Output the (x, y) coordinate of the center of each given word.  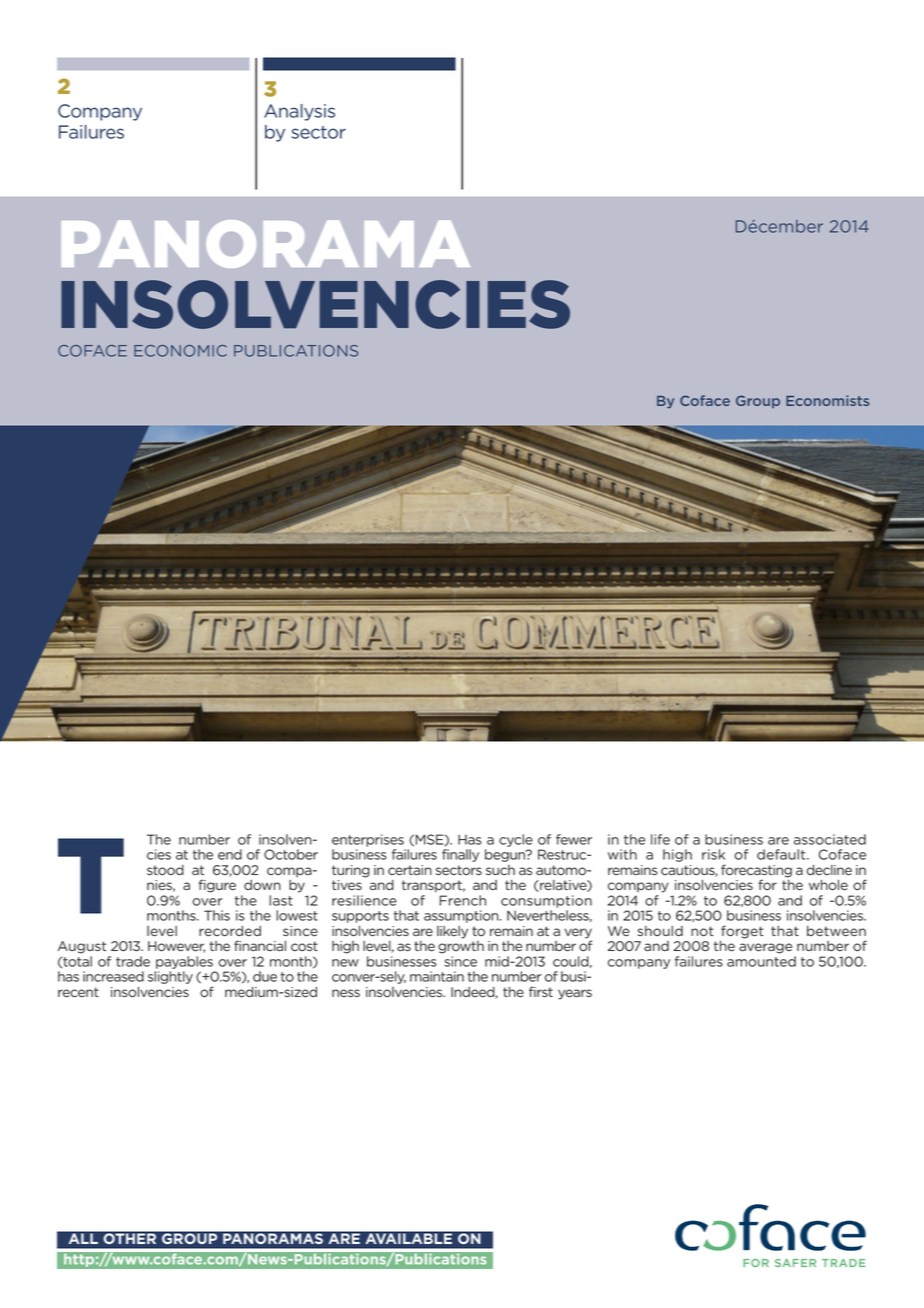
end (230, 854)
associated (830, 839)
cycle (516, 840)
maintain (437, 976)
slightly (170, 977)
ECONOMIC (180, 351)
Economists (827, 400)
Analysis (299, 112)
